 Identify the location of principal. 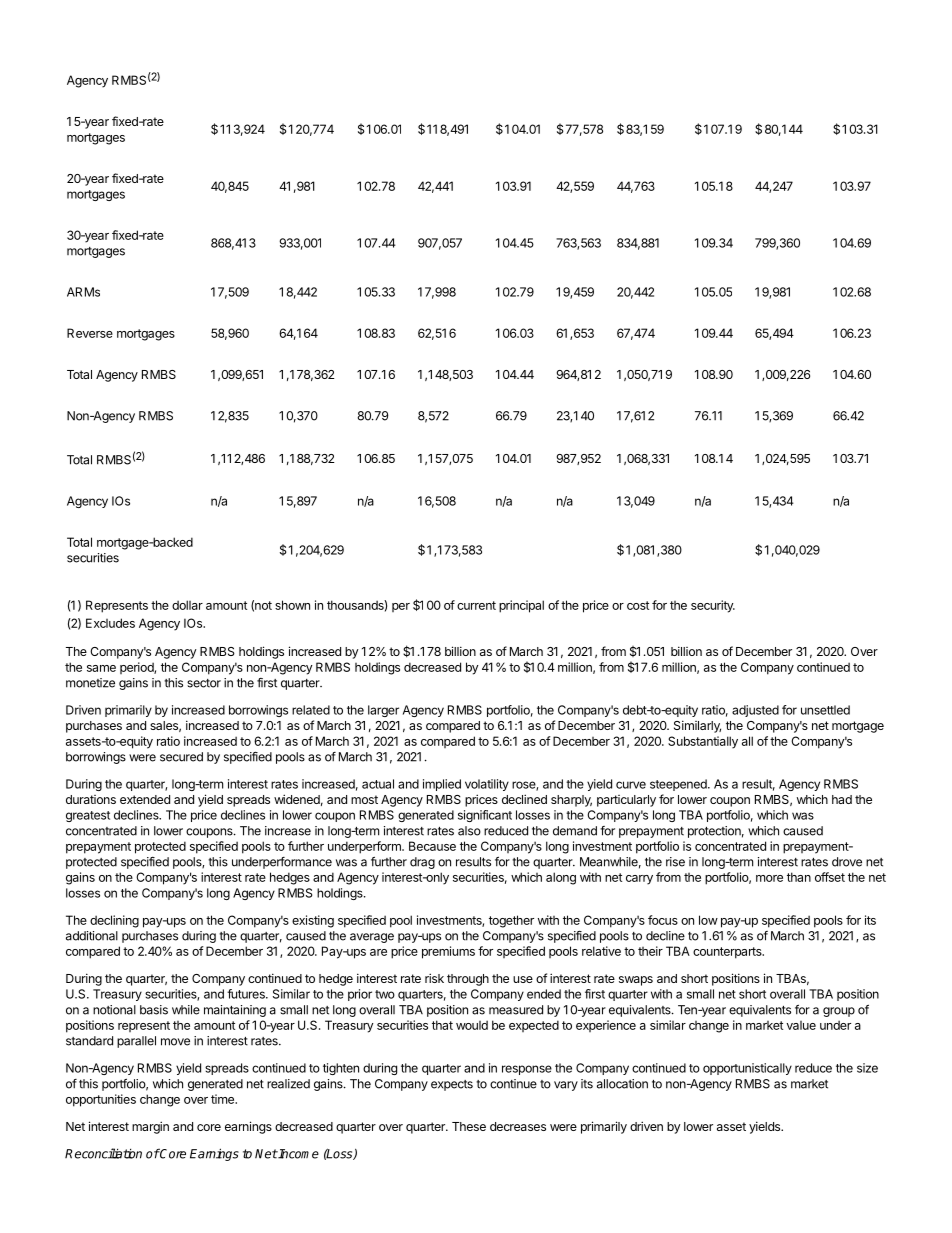
(521, 606).
